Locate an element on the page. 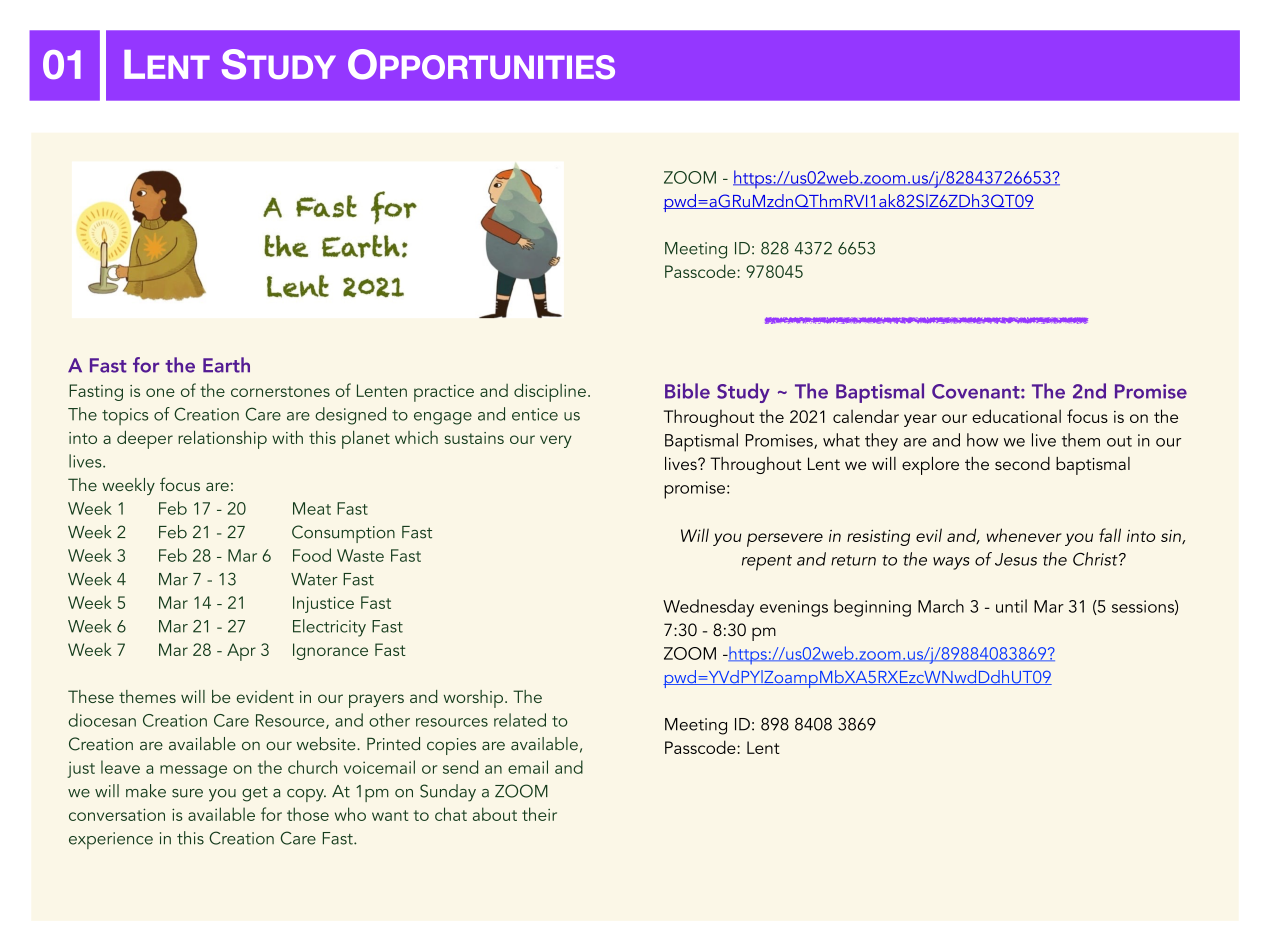  Bible is located at coordinates (687, 391).
